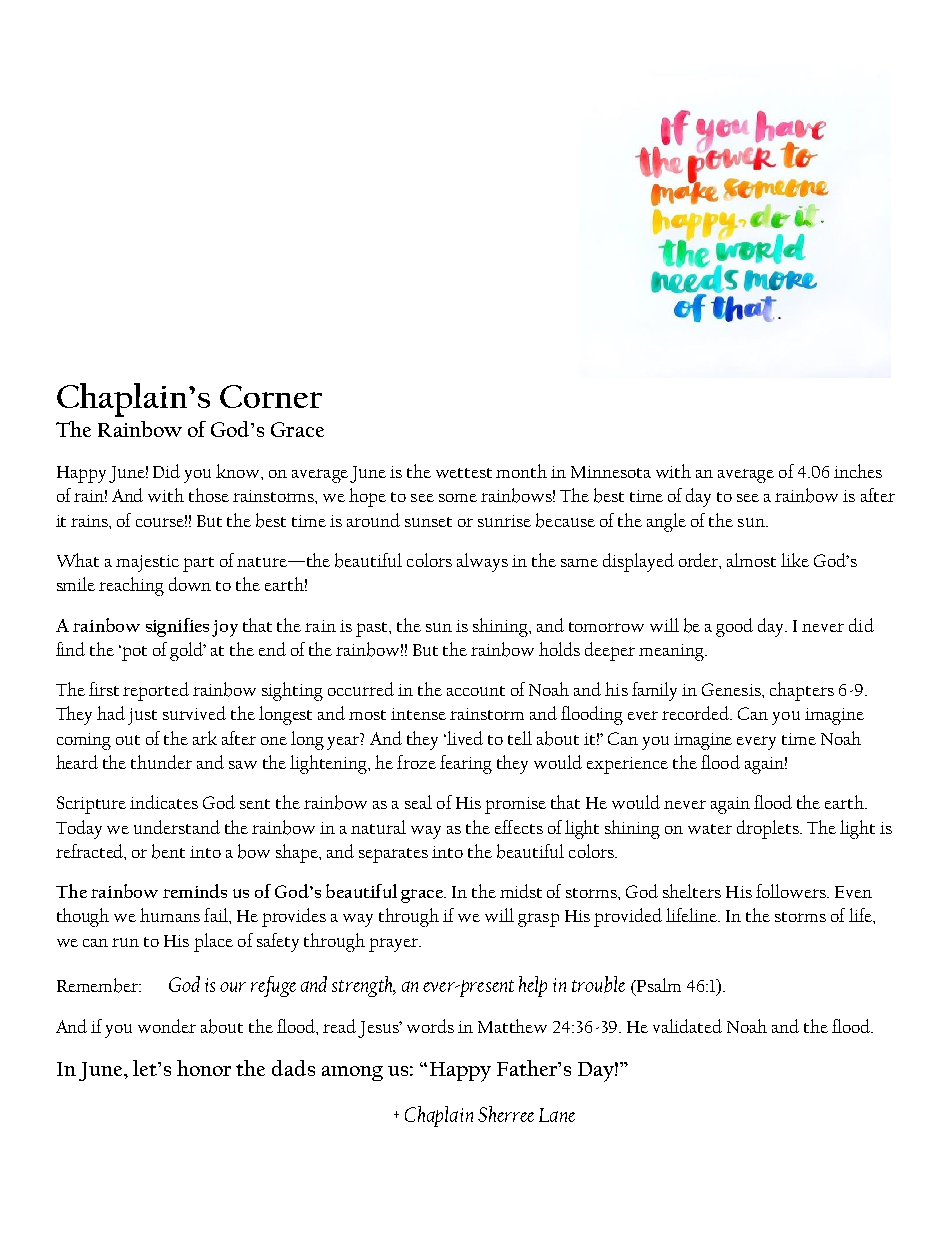 This screenshot has height=1233, width=952. I want to click on honor, so click(204, 1068).
